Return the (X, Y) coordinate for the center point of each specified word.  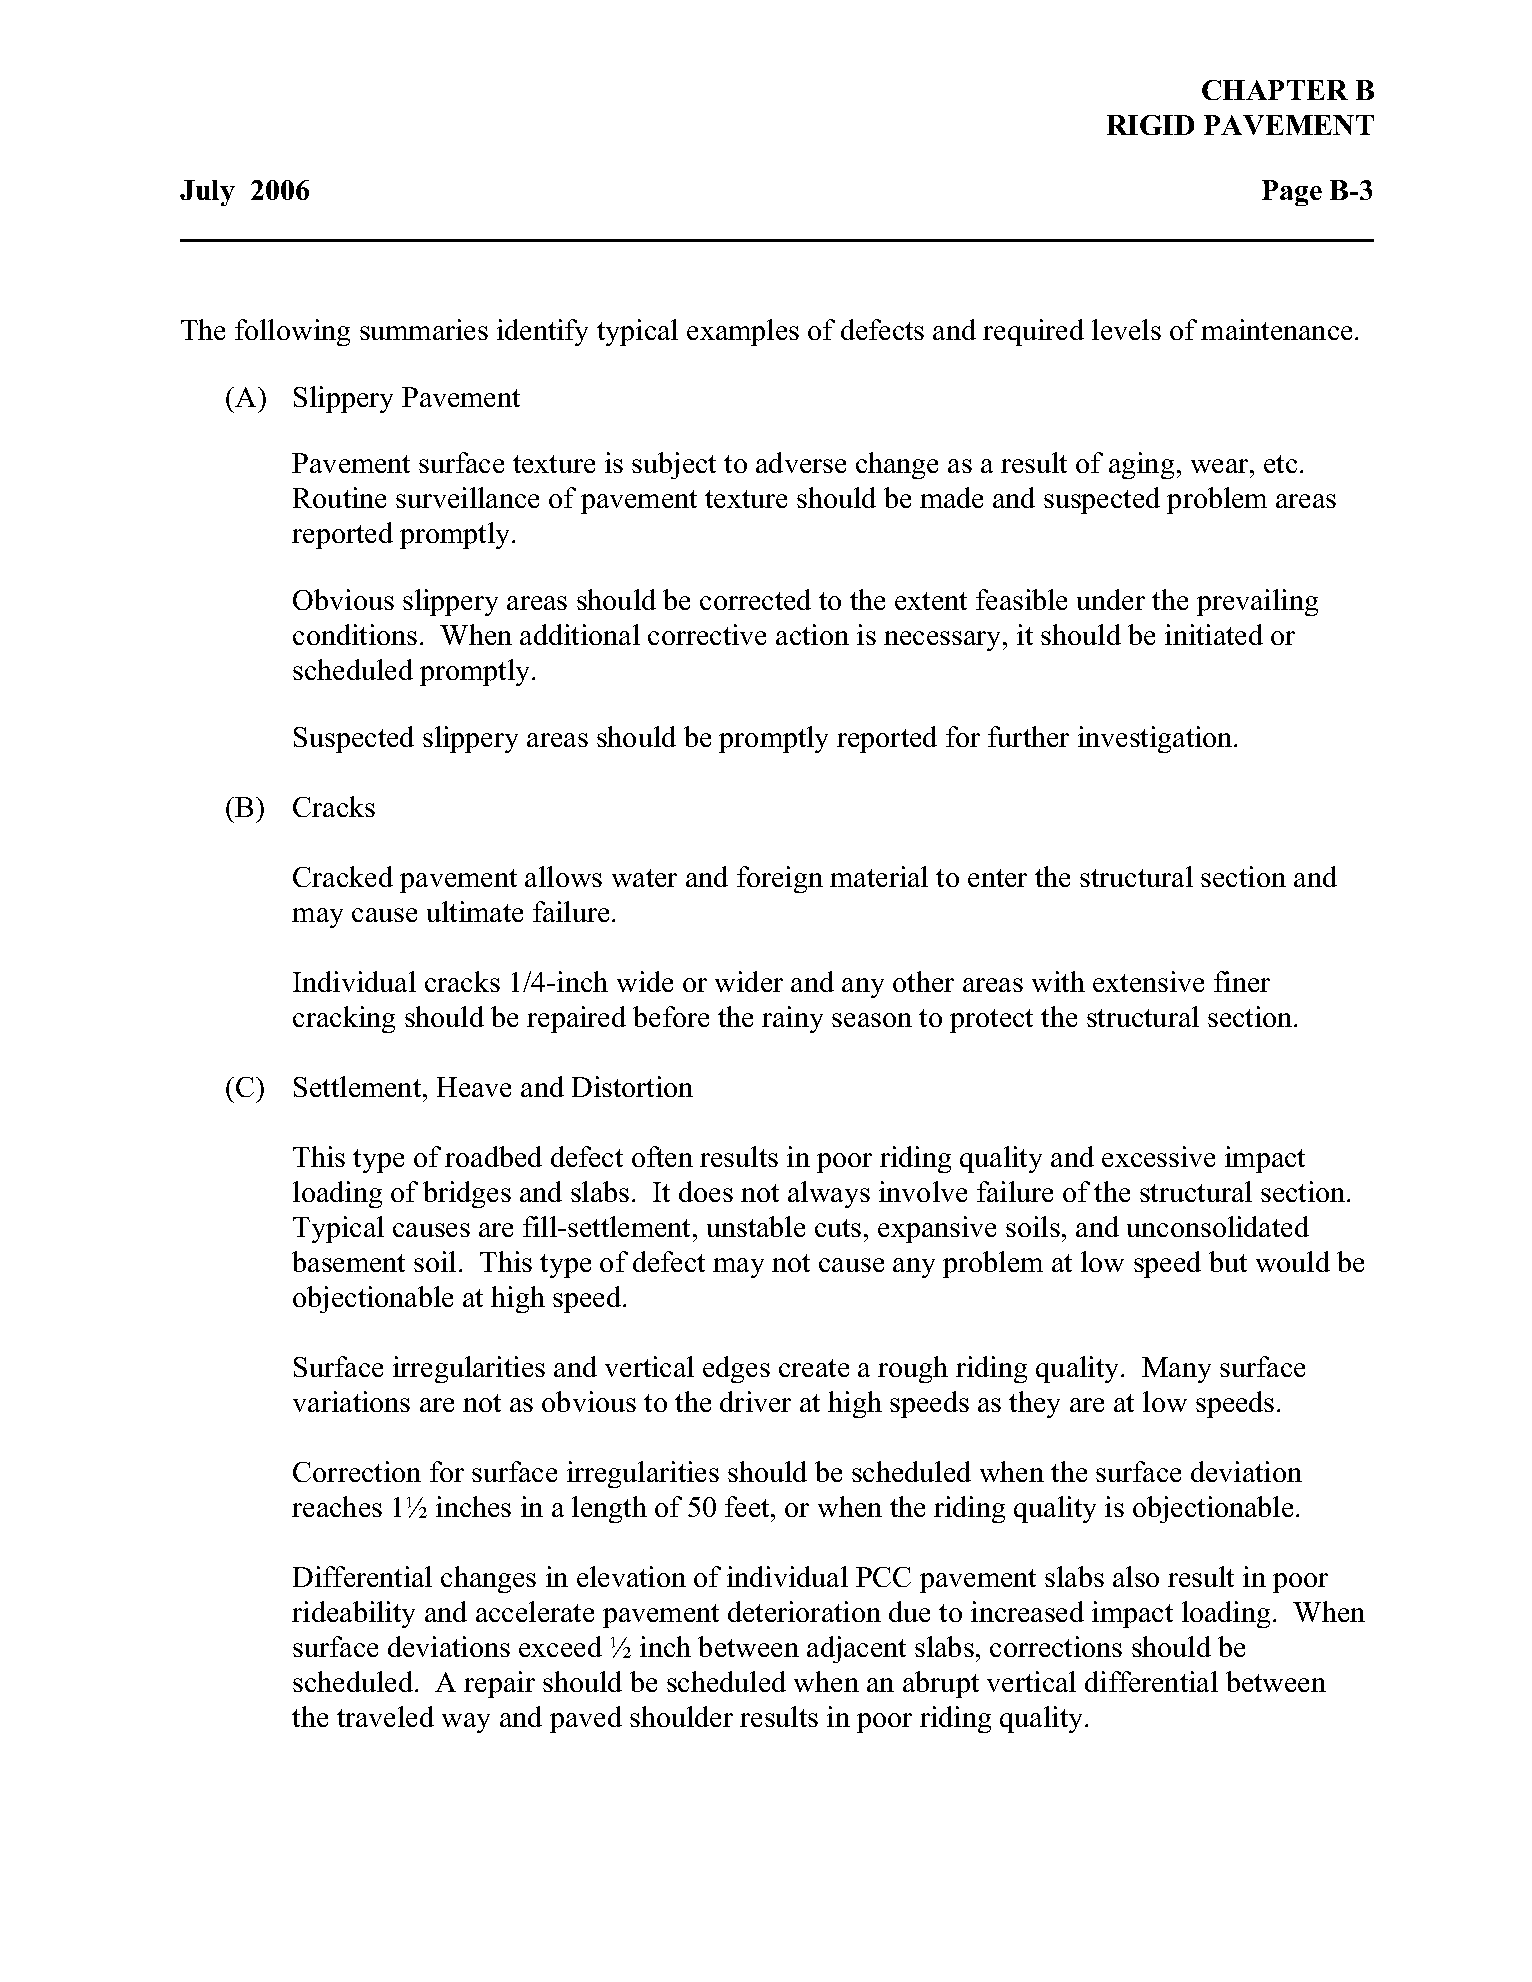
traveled (385, 1716)
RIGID (1150, 125)
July (207, 193)
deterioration (804, 1611)
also (1136, 1576)
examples (743, 332)
